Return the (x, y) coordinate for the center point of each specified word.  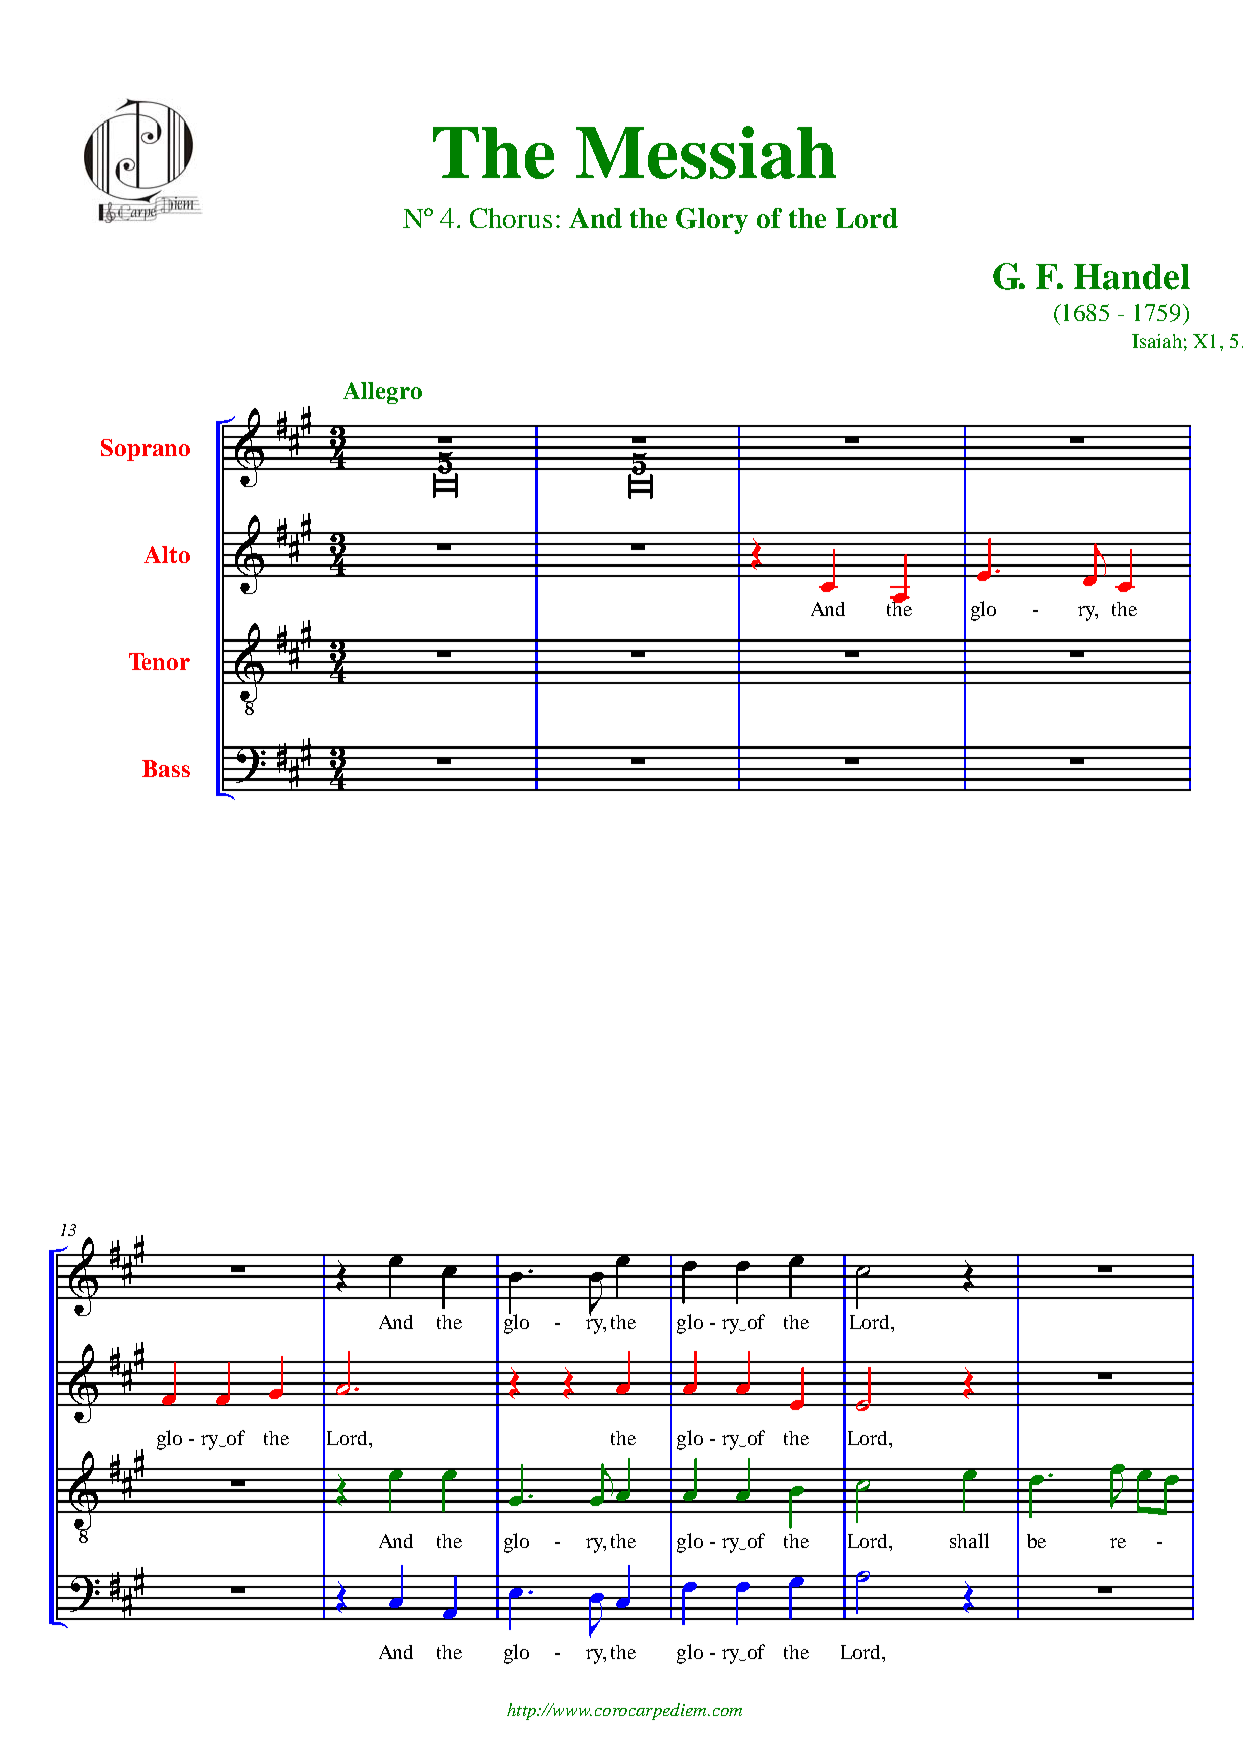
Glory (712, 221)
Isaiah (1157, 341)
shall (969, 1540)
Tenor (159, 661)
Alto (167, 554)
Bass (166, 768)
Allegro (382, 393)
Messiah (706, 152)
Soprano (145, 450)
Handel (1132, 277)
